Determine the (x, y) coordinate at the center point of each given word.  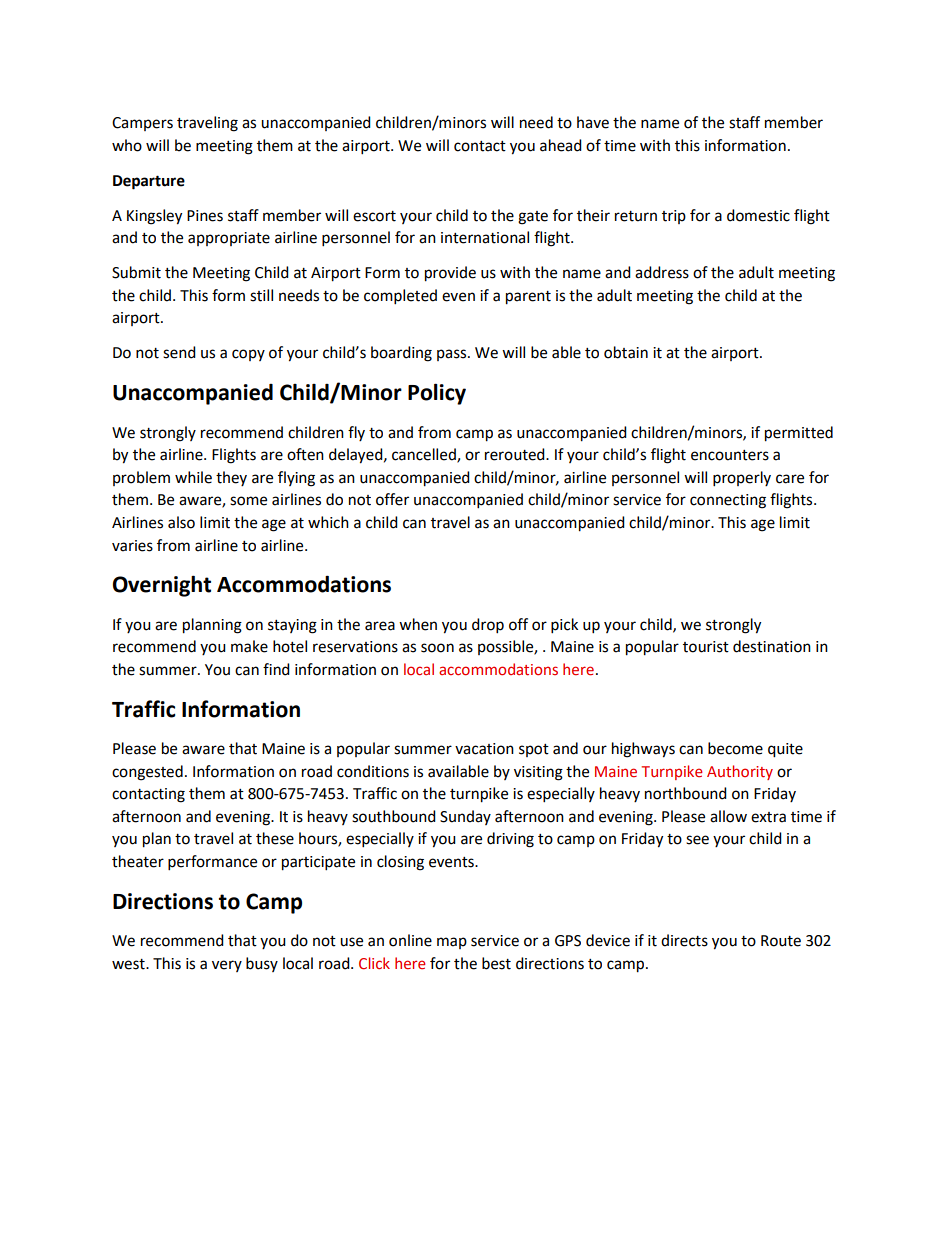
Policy (437, 394)
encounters (730, 455)
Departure (149, 182)
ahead (561, 145)
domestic (758, 215)
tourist (706, 647)
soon (437, 648)
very (227, 966)
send (179, 352)
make (249, 646)
